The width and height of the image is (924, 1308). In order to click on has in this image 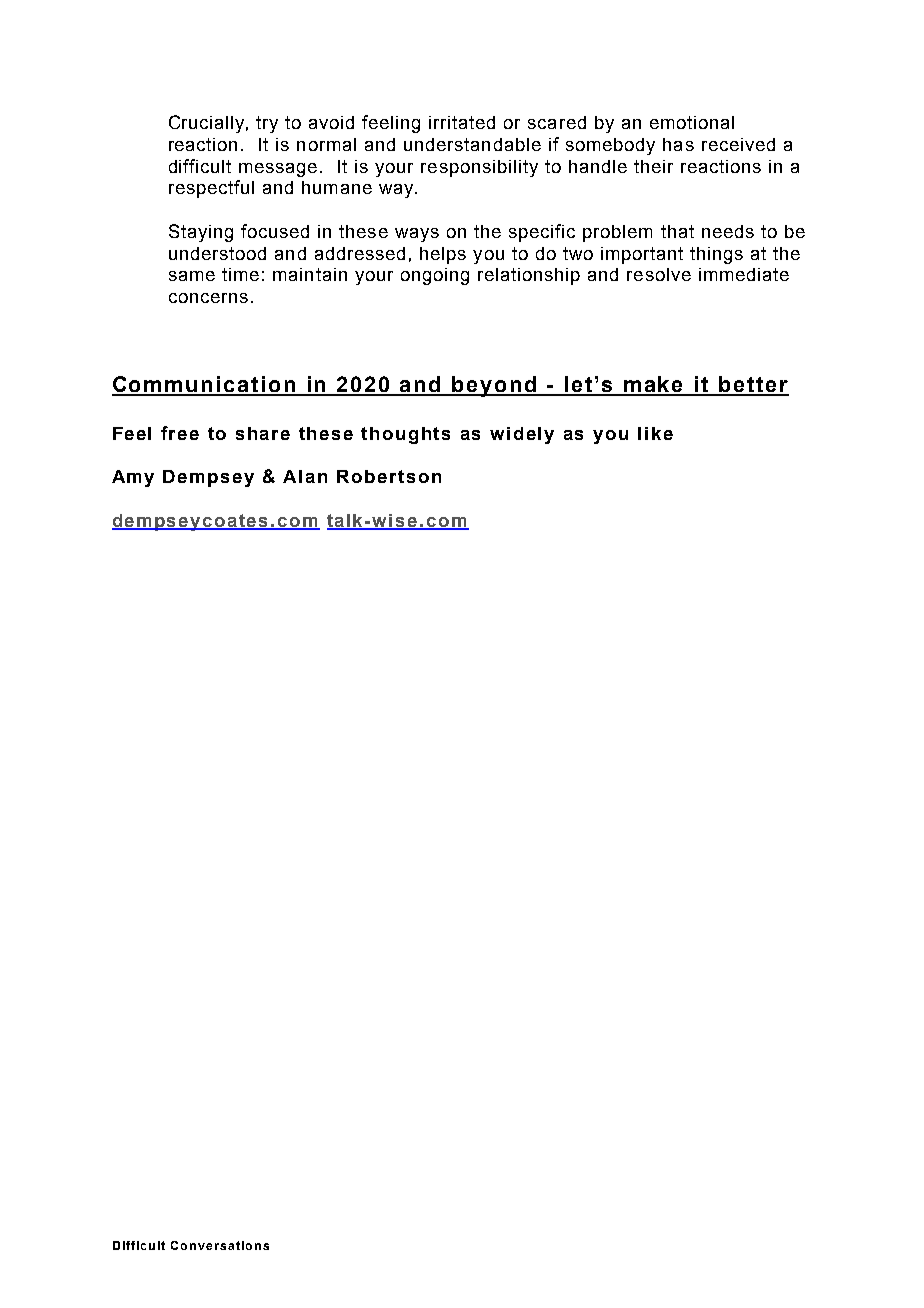, I will do `click(678, 144)`.
